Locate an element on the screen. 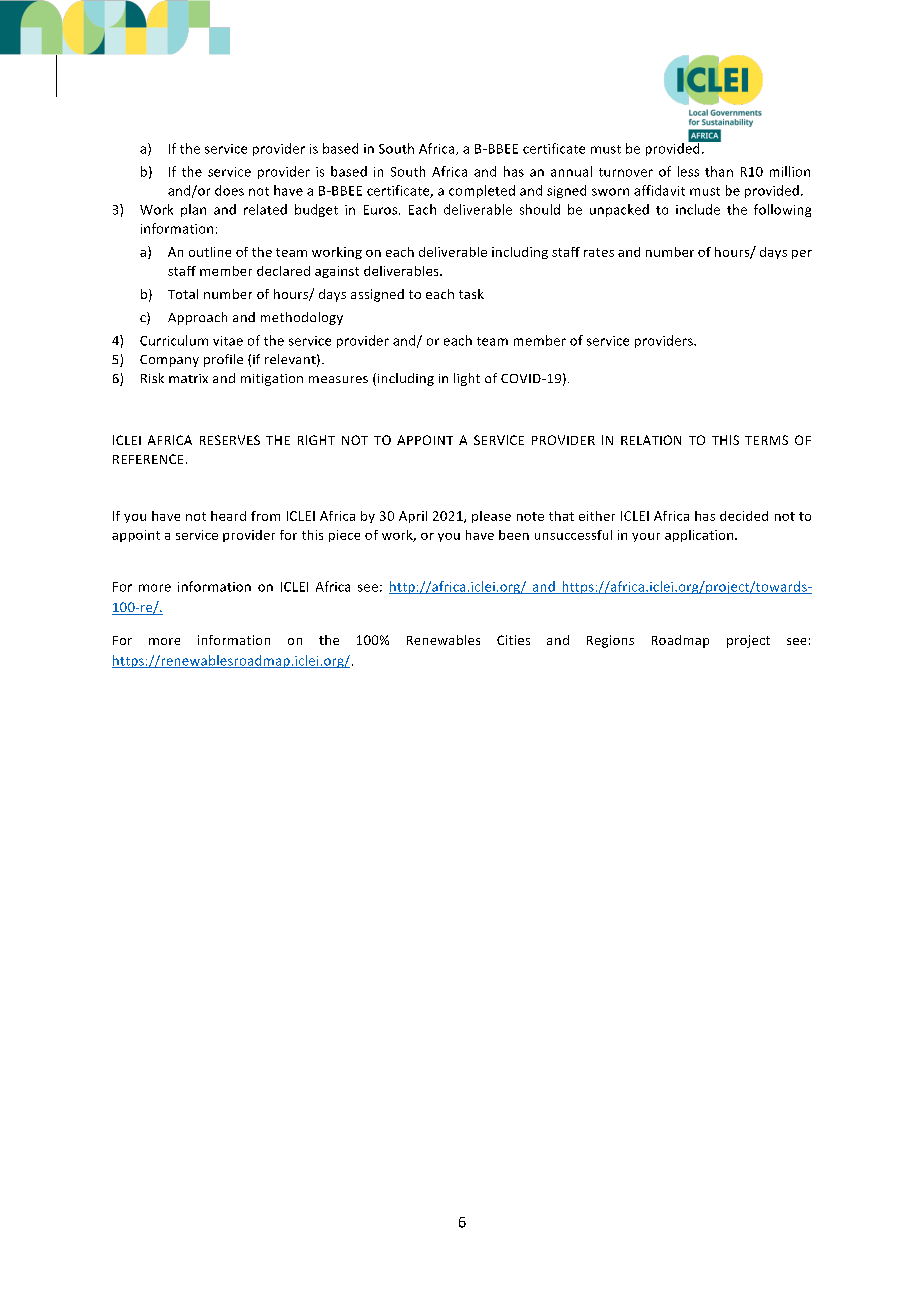 This screenshot has width=924, height=1308. completed is located at coordinates (482, 191).
